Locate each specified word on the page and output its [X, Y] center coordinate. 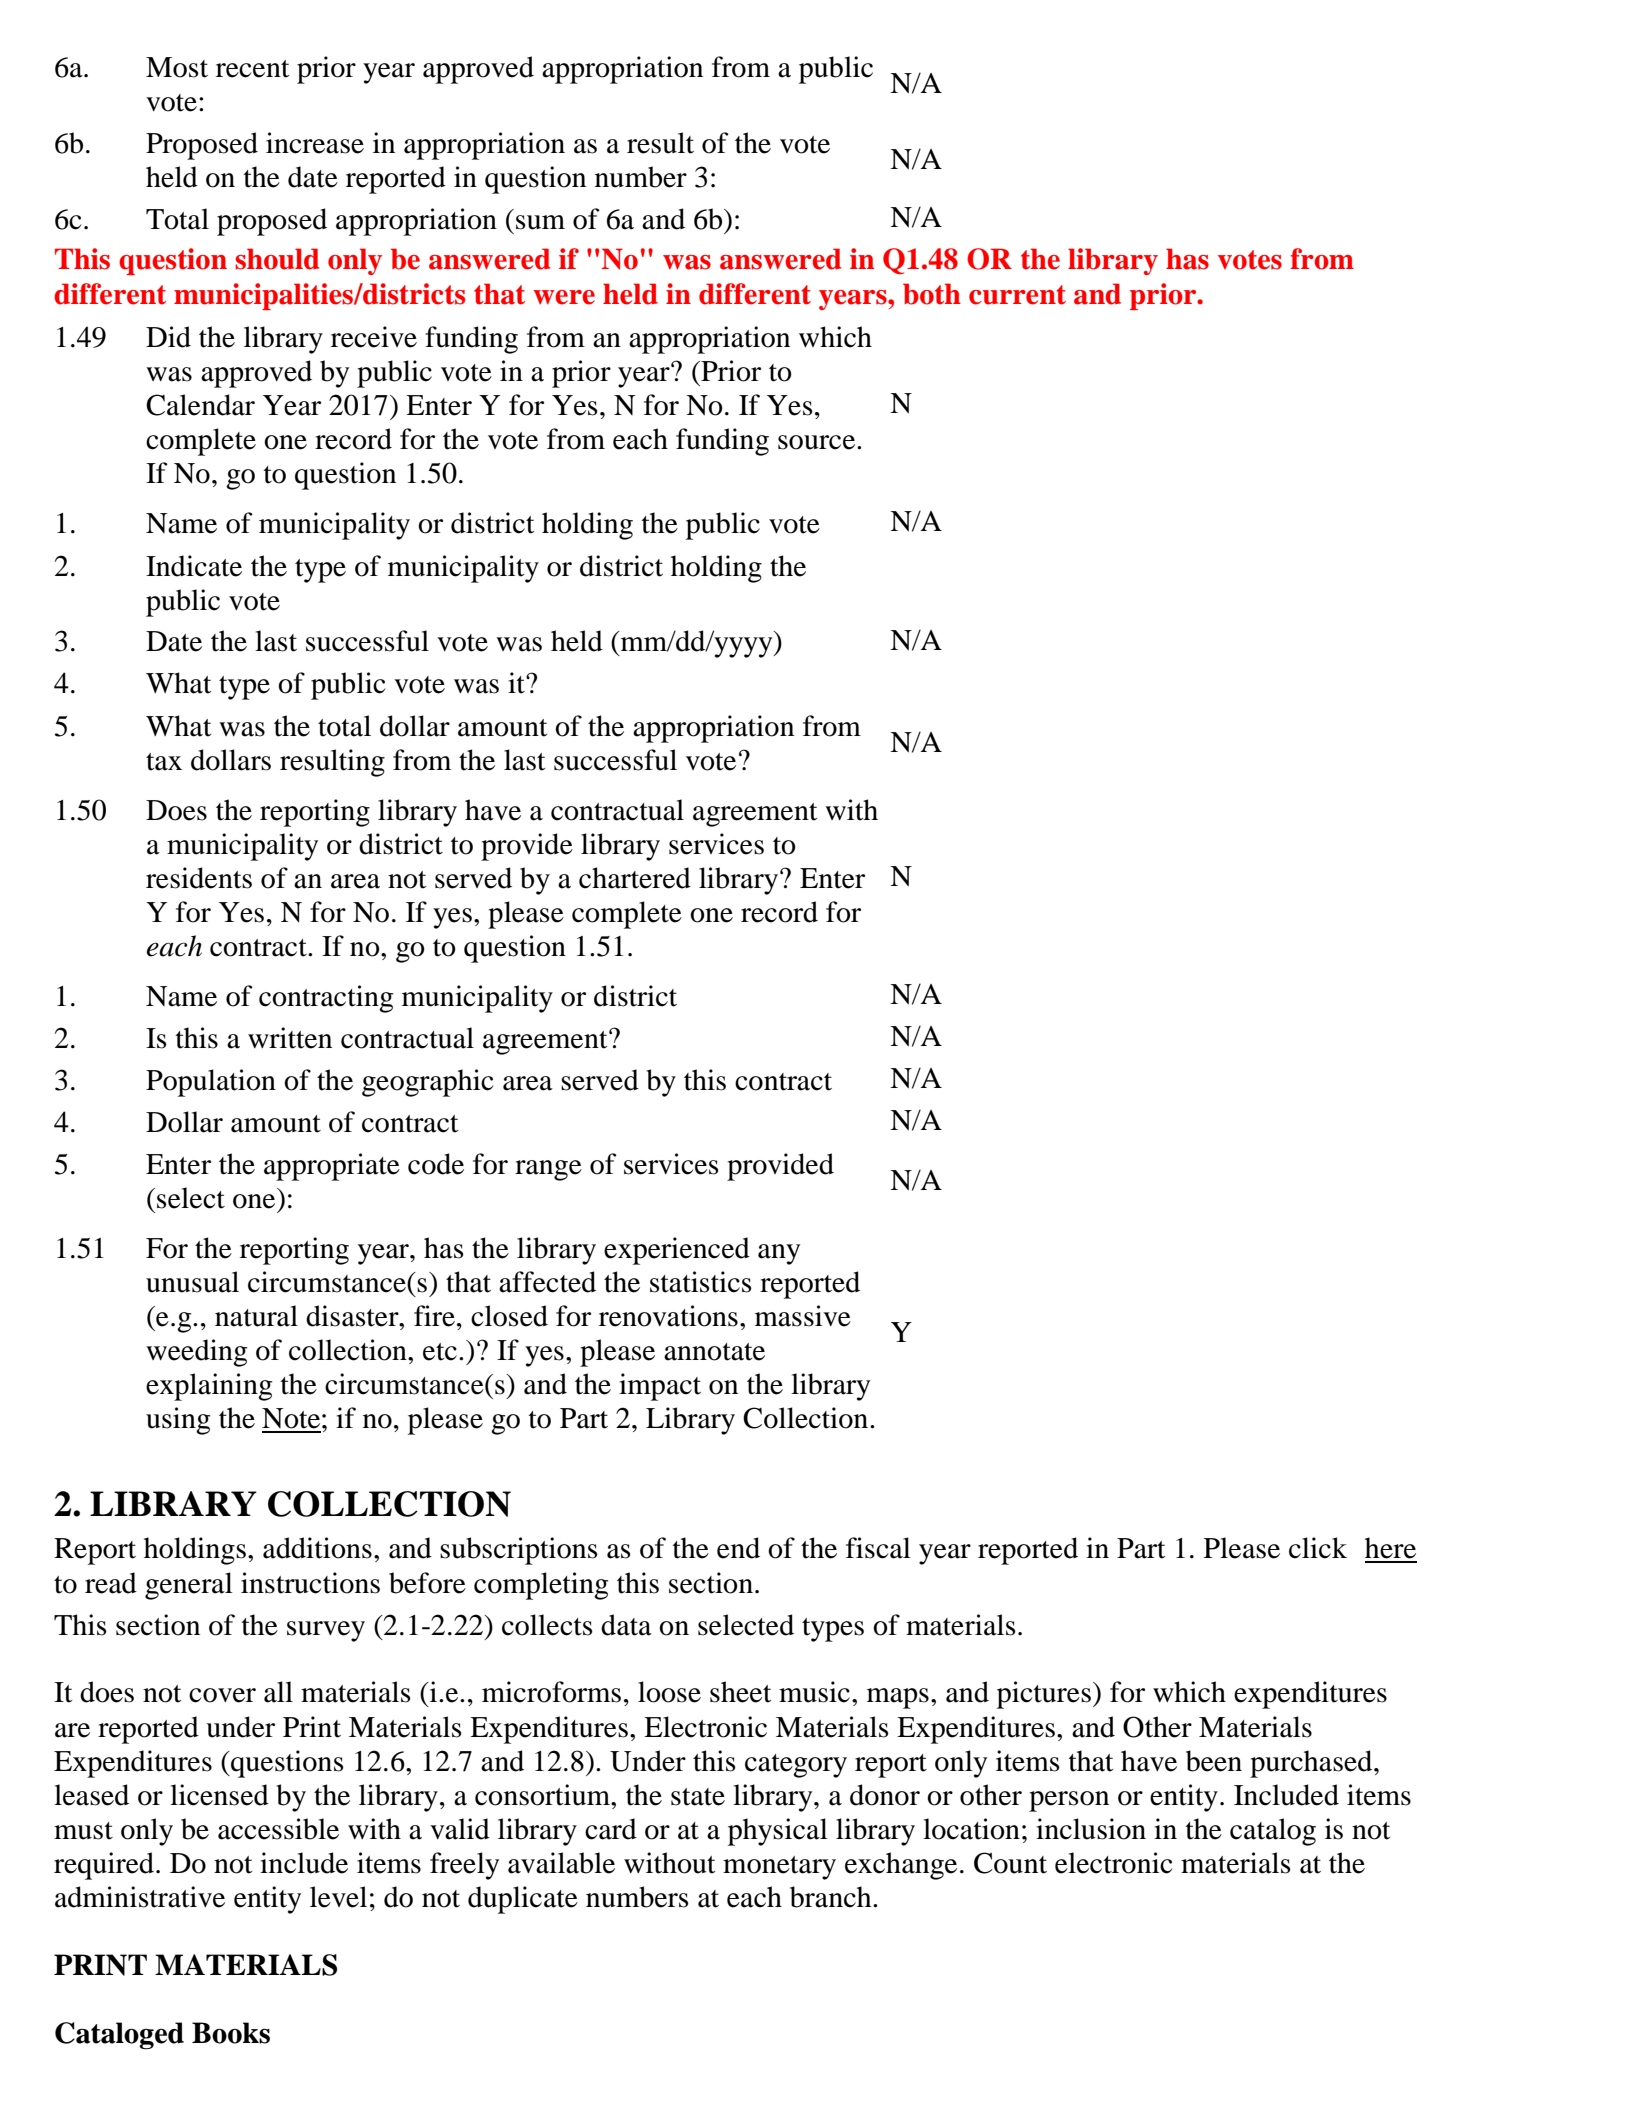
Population [211, 1083]
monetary [779, 1868]
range [548, 1170]
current [1017, 295]
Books [231, 2033]
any [779, 1254]
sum [540, 222]
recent [252, 69]
